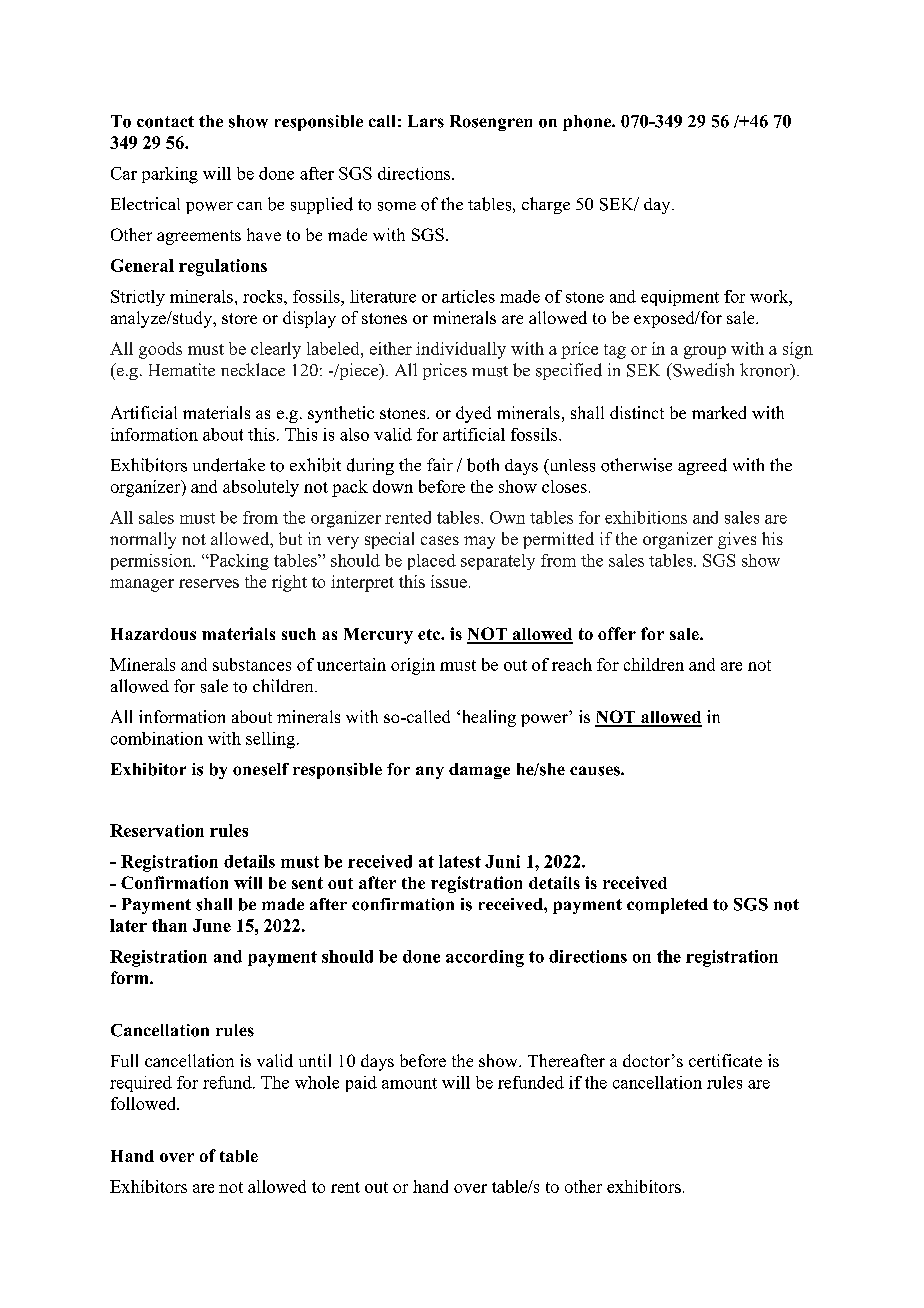  Describe the element at coordinates (440, 464) in the screenshot. I see `fair` at that location.
